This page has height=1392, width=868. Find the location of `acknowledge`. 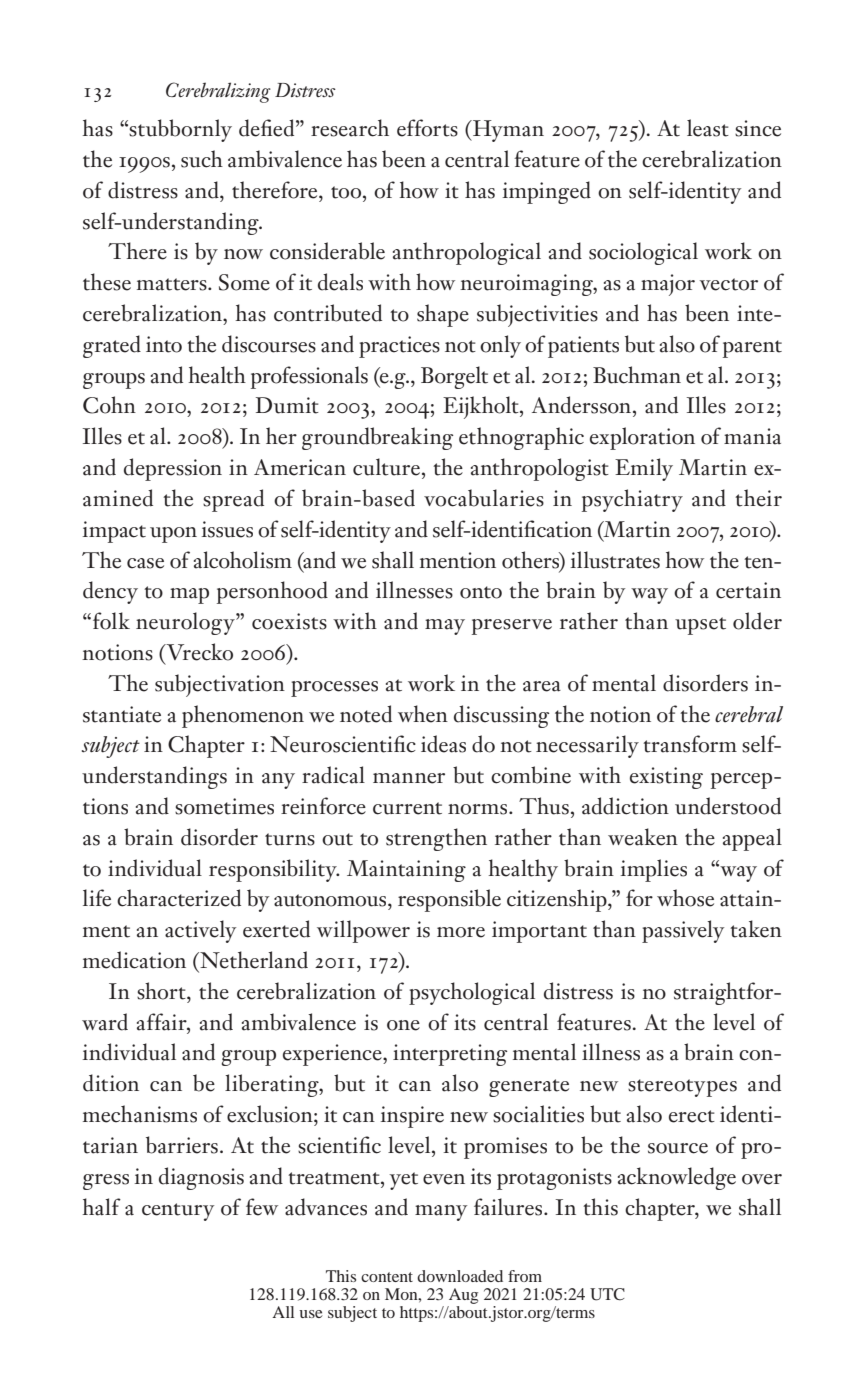

acknowledge is located at coordinates (677, 1178).
